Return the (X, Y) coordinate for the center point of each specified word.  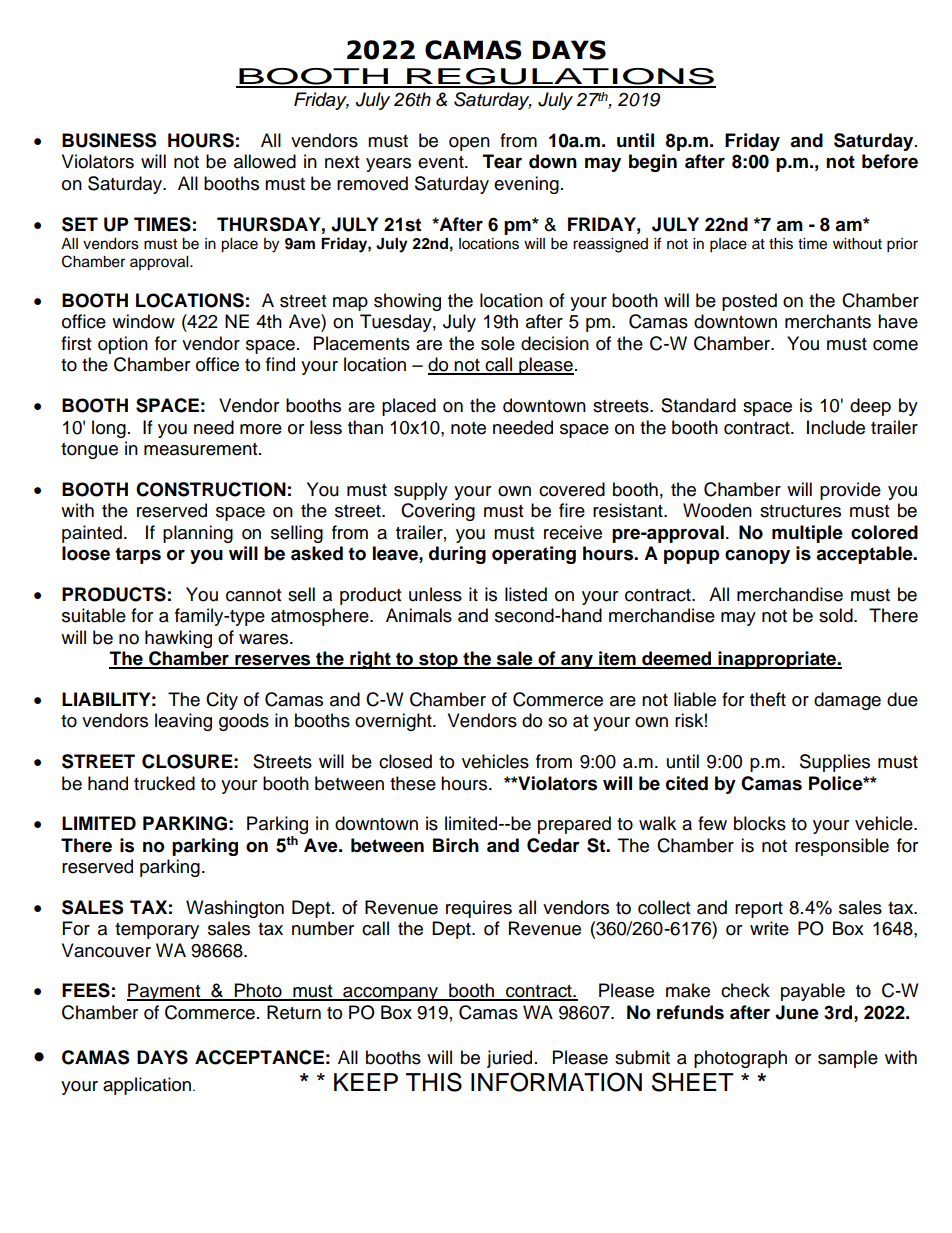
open (469, 144)
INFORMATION (556, 1082)
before (890, 161)
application (148, 1086)
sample (848, 1059)
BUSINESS (109, 140)
